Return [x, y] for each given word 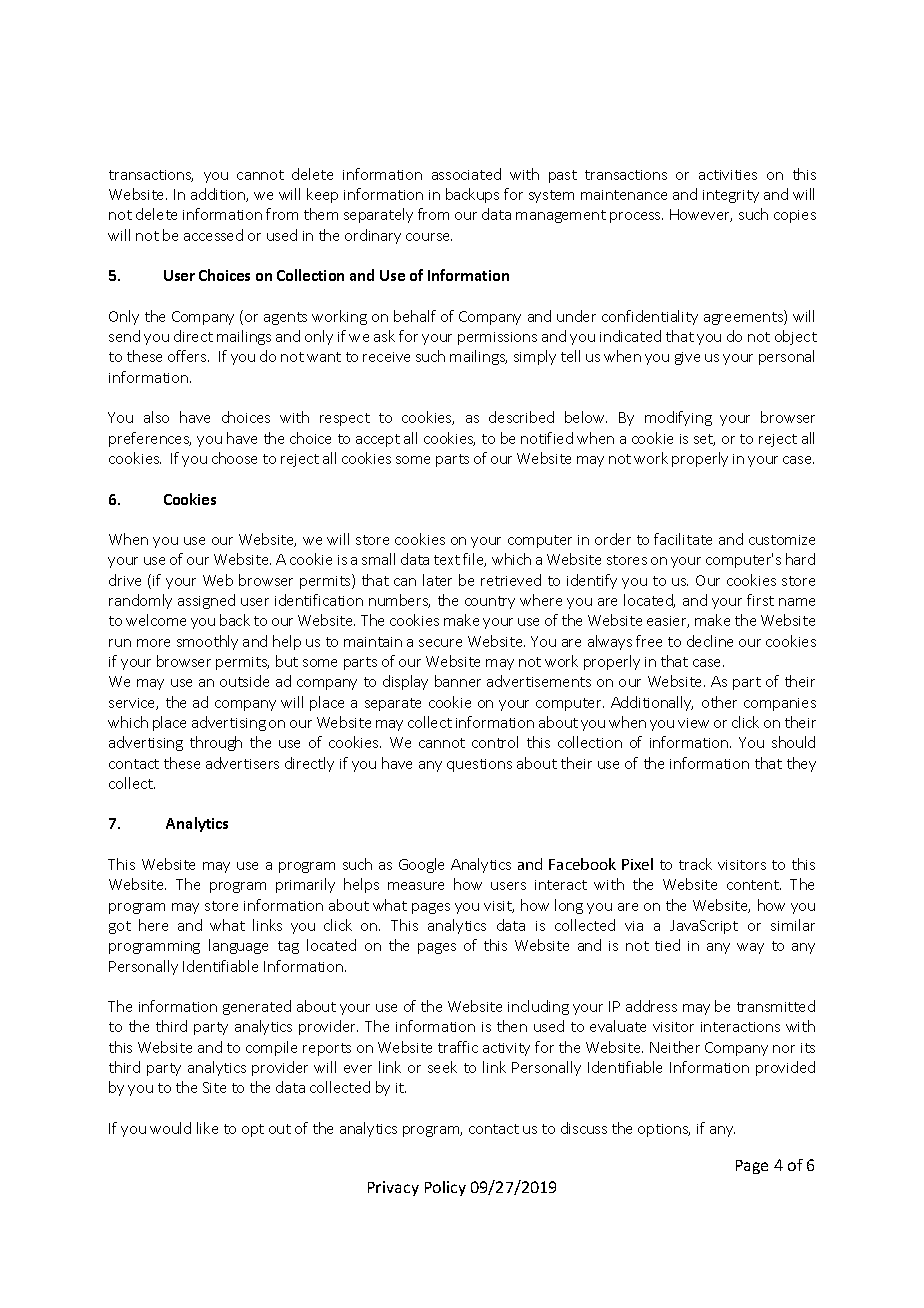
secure [440, 643]
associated [466, 174]
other [719, 702]
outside [244, 681]
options [664, 1130]
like [207, 1128]
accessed [213, 235]
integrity [731, 196]
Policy [445, 1188]
